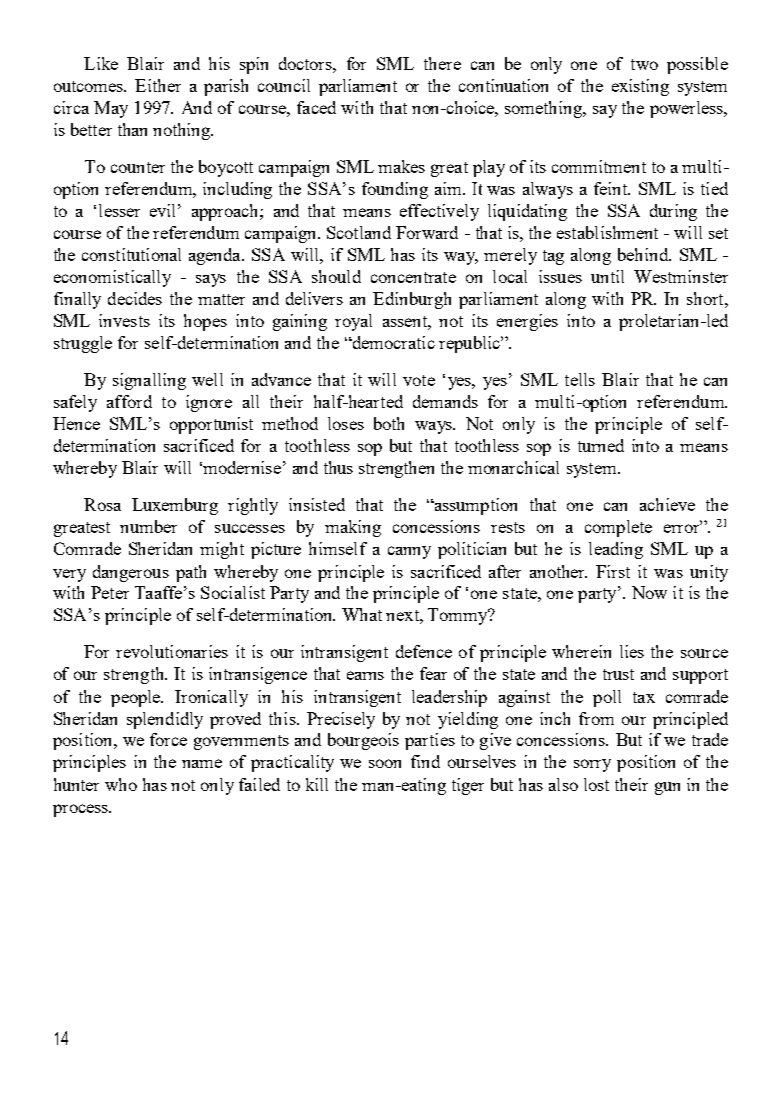 The height and width of the screenshot is (1109, 781). I want to click on Either, so click(158, 85).
